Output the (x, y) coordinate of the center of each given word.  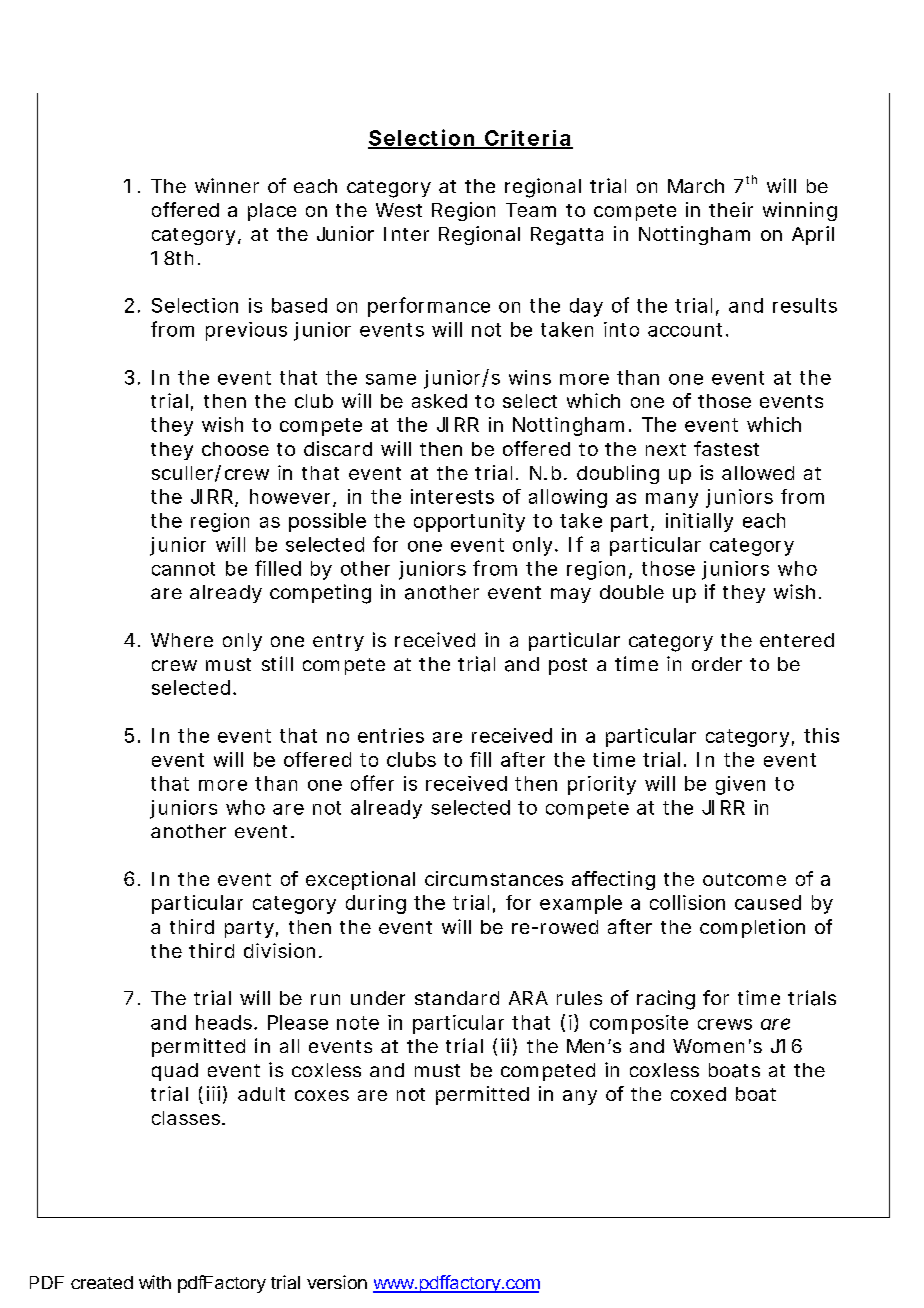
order (717, 664)
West (399, 210)
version (337, 1282)
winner (227, 185)
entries (391, 735)
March (696, 186)
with (155, 1282)
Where (182, 640)
